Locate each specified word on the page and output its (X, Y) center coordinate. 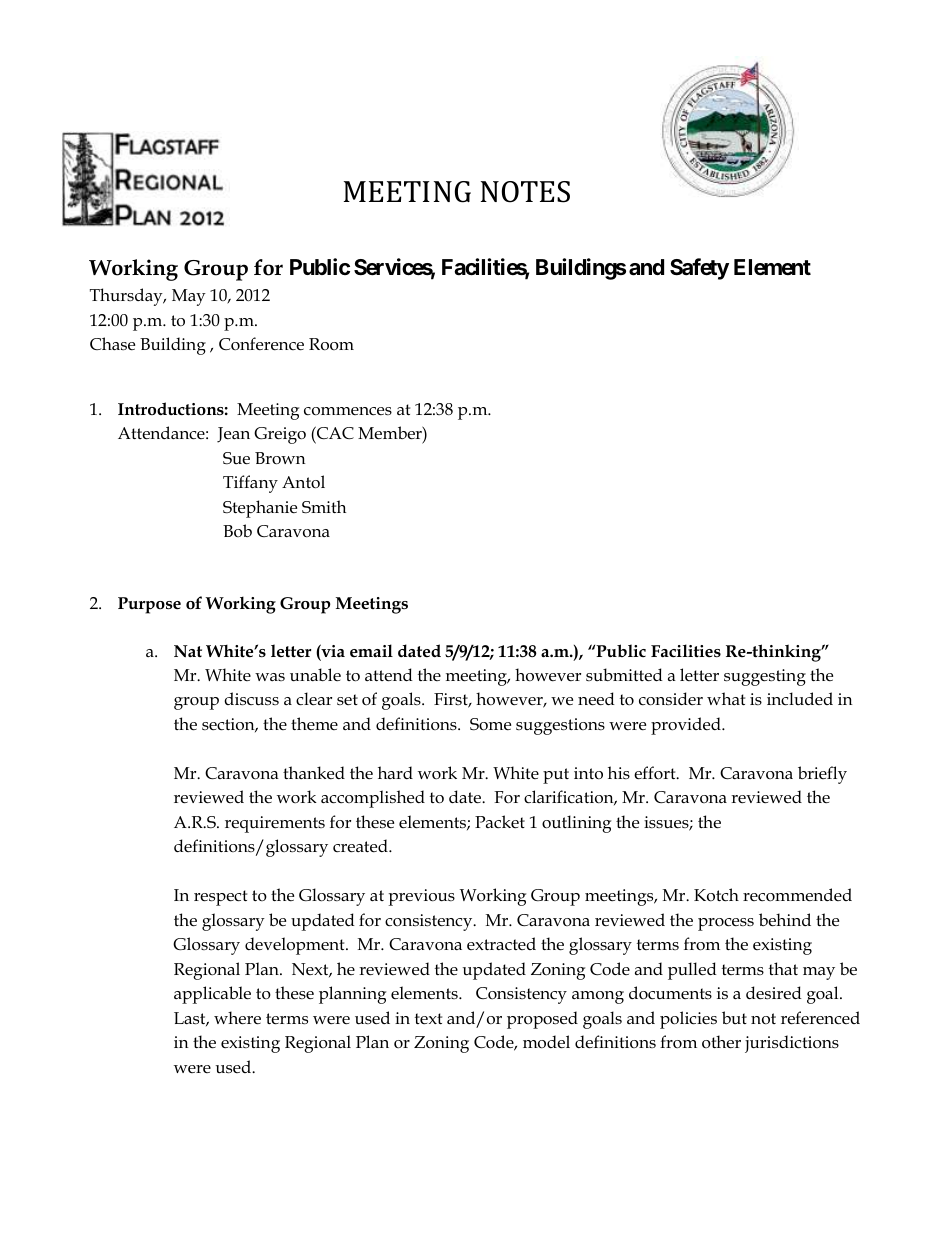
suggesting (765, 677)
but (734, 1017)
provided (687, 726)
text (428, 1018)
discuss (251, 699)
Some (490, 724)
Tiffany (250, 484)
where (237, 1018)
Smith (324, 507)
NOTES (525, 192)
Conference (261, 344)
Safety (699, 269)
